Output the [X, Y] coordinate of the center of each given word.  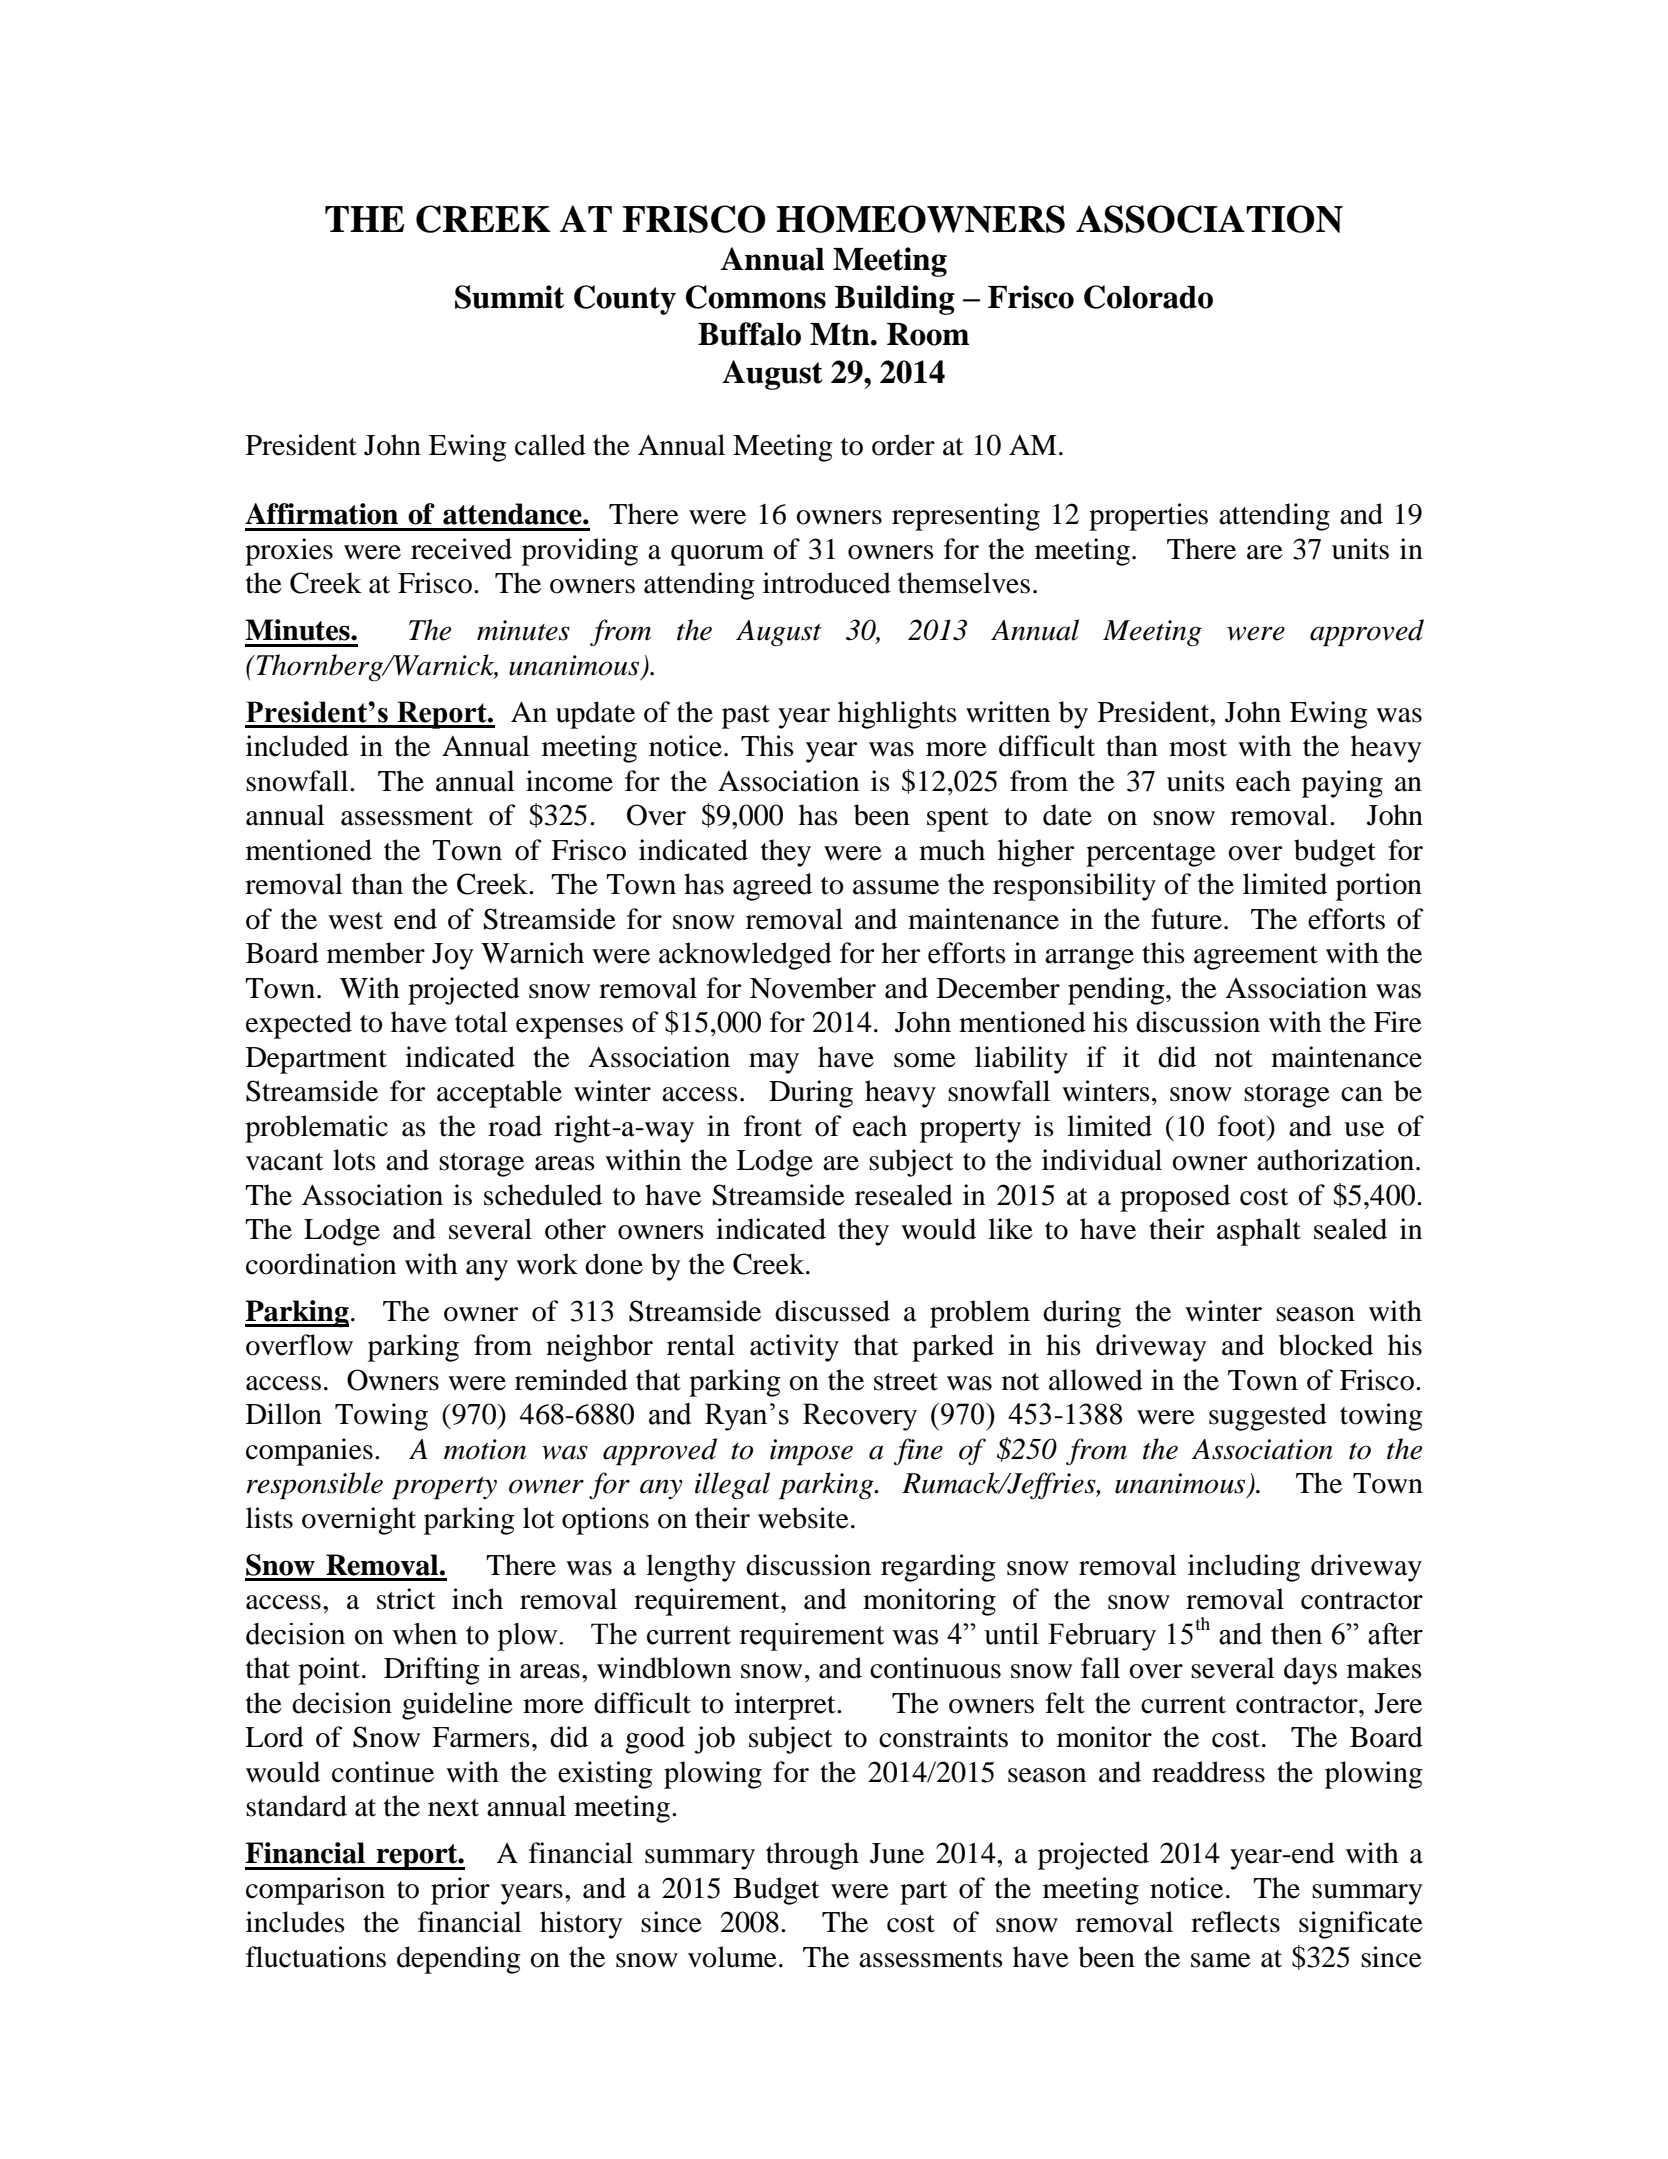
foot [1243, 1126]
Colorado [1148, 297]
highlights [897, 715]
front [773, 1126]
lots [354, 1160]
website [803, 1518]
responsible [314, 1486]
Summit [509, 297]
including [1244, 1568]
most [1198, 748]
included [297, 746]
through [812, 1856]
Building [895, 300]
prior [460, 1891]
